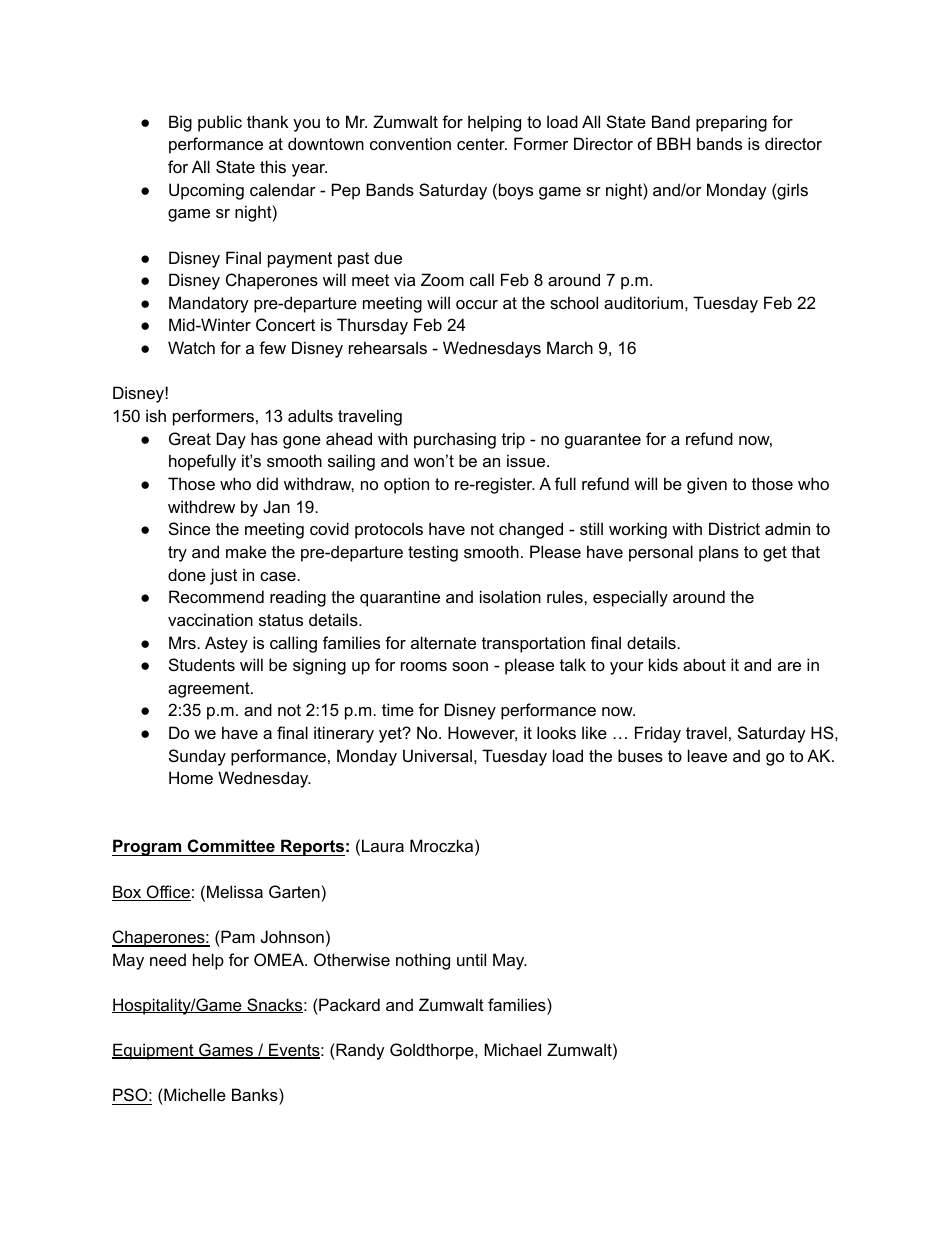 The image size is (952, 1233). I want to click on vaccination, so click(210, 619).
